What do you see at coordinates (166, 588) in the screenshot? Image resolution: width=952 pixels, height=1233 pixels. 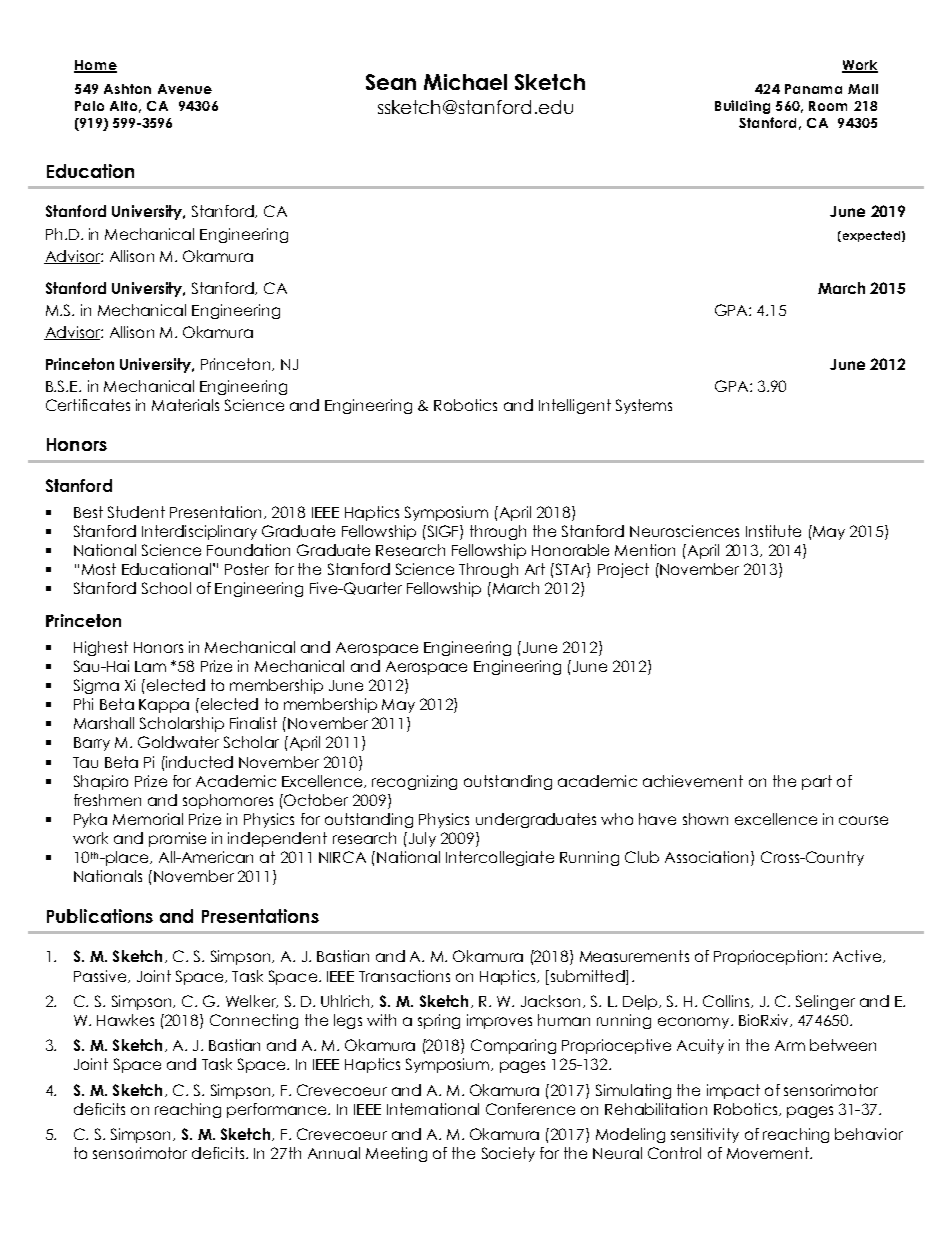 I see `School` at bounding box center [166, 588].
